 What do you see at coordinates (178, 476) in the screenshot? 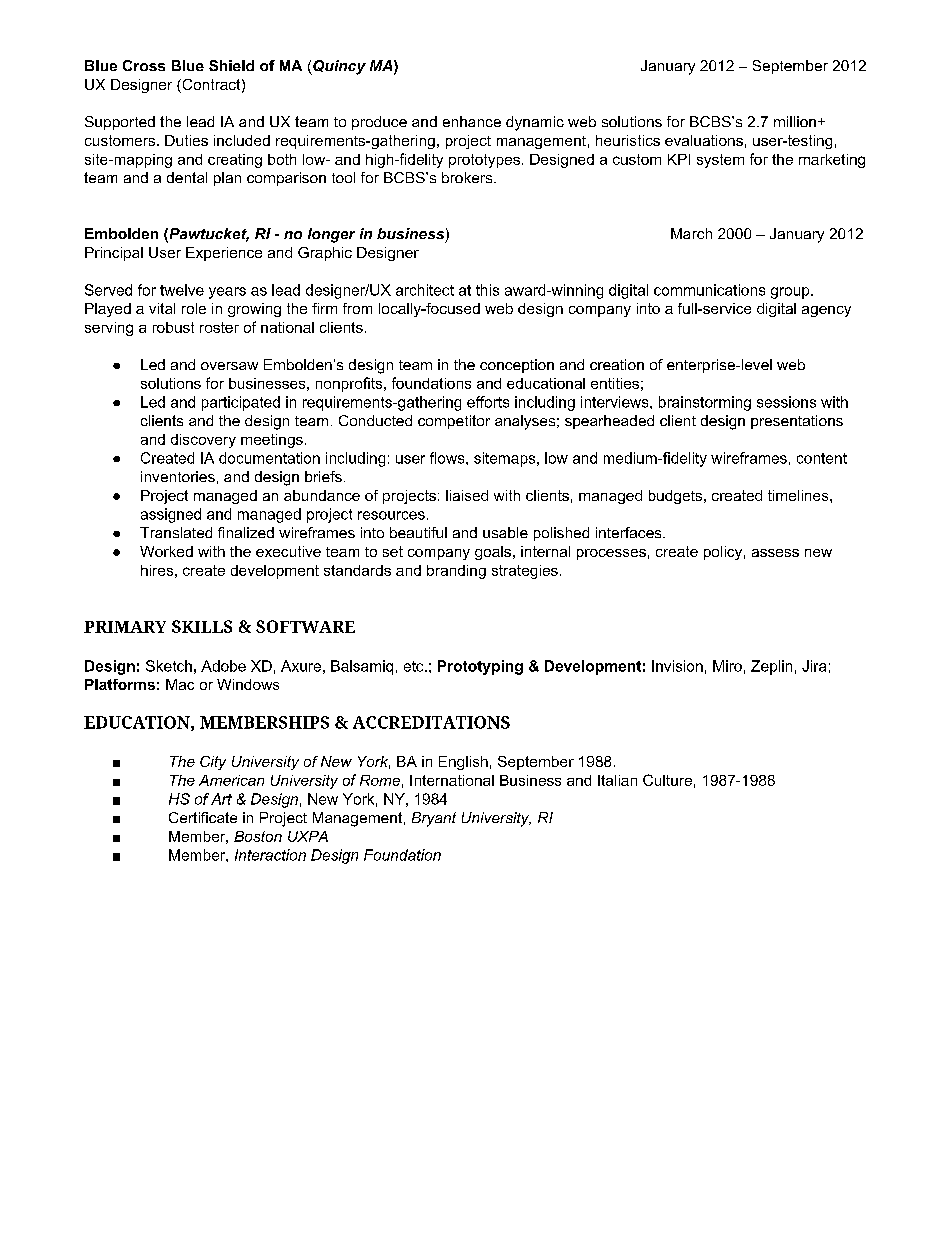
I see `inventories` at bounding box center [178, 476].
